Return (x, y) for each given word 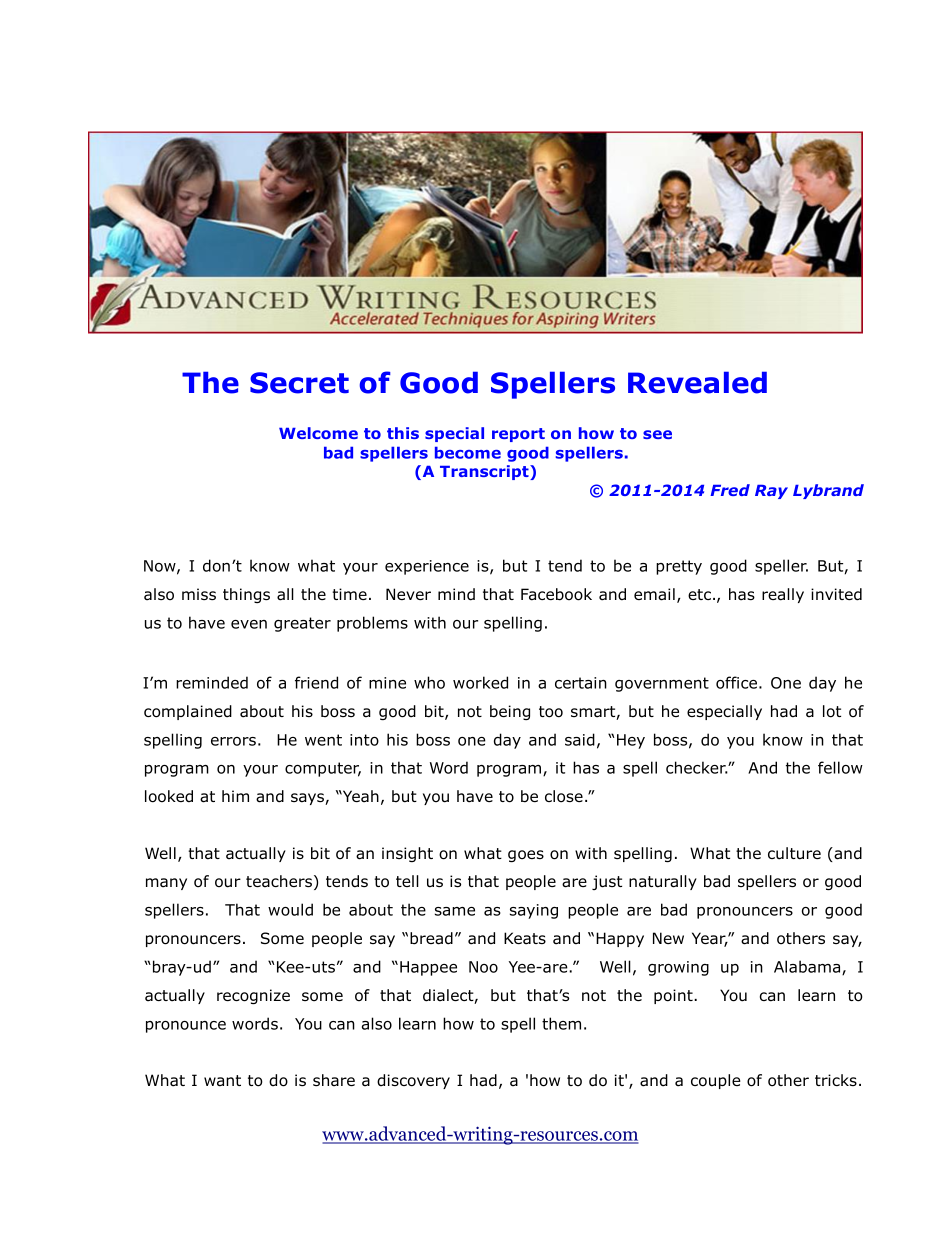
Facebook (556, 594)
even (249, 624)
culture (794, 853)
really (783, 595)
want (222, 1081)
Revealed (697, 382)
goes (526, 856)
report (518, 435)
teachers (279, 881)
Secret (299, 383)
